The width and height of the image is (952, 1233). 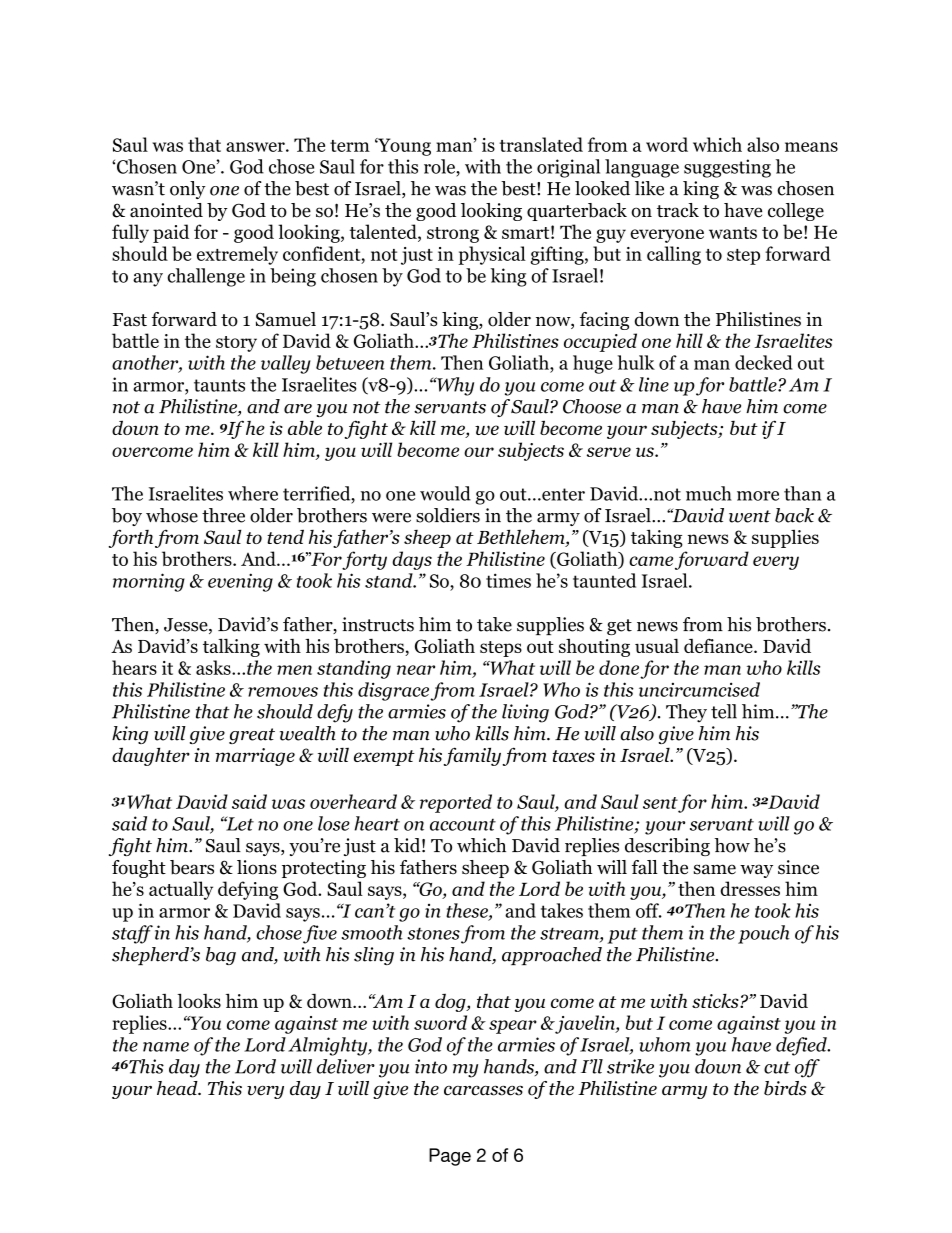 What do you see at coordinates (541, 144) in the image?
I see `translated` at bounding box center [541, 144].
